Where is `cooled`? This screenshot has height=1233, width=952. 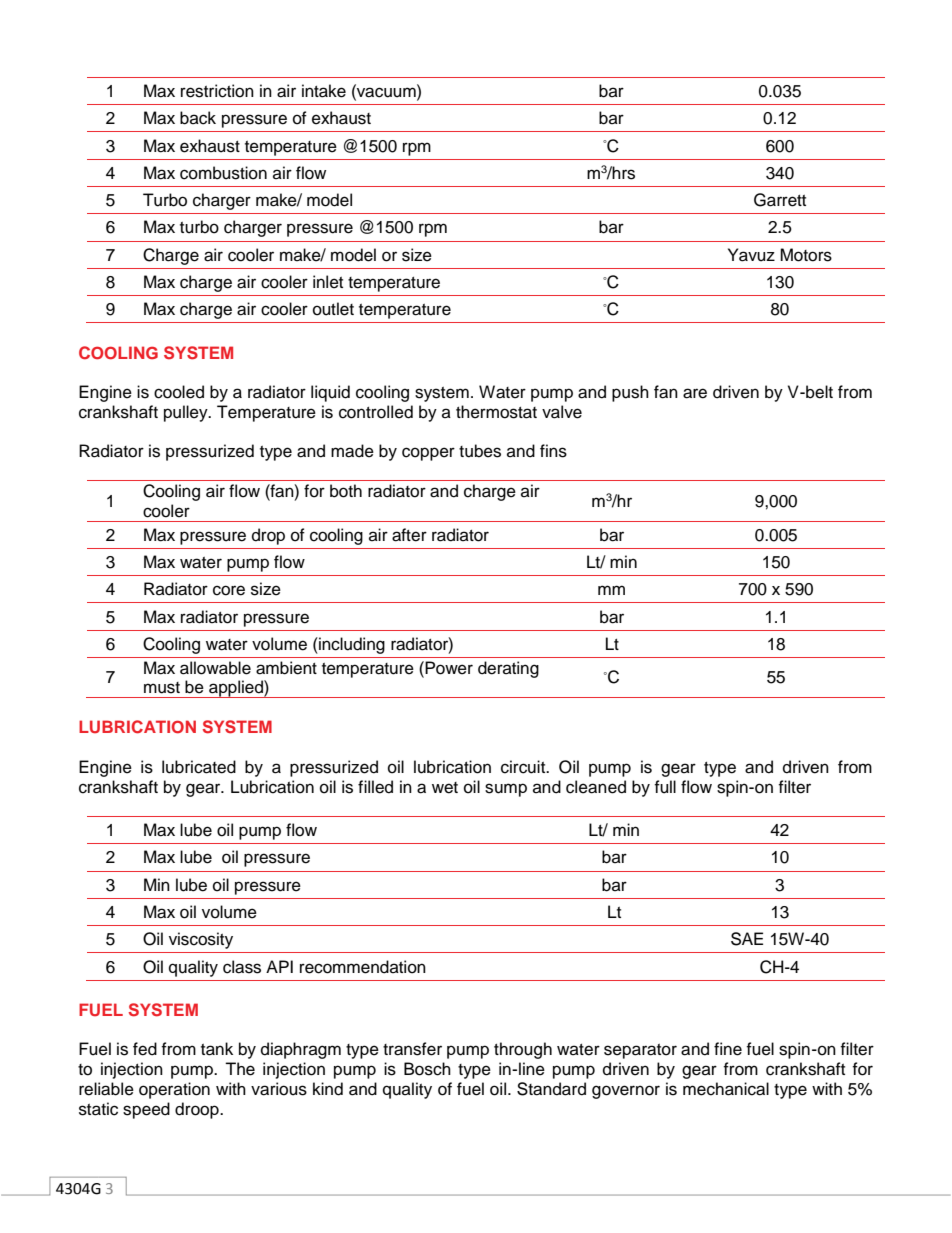 cooled is located at coordinates (179, 392).
